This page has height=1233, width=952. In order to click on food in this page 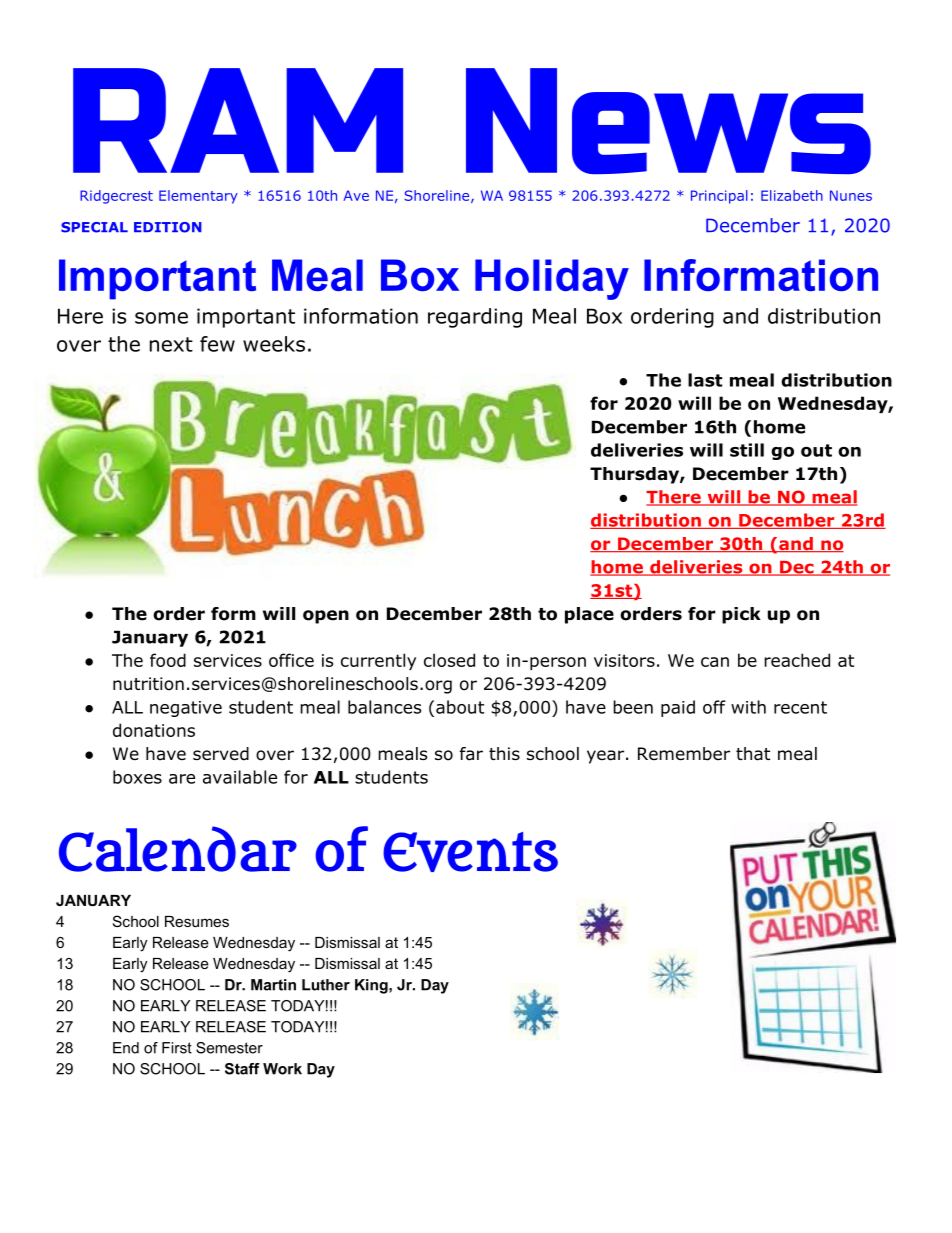, I will do `click(168, 660)`.
